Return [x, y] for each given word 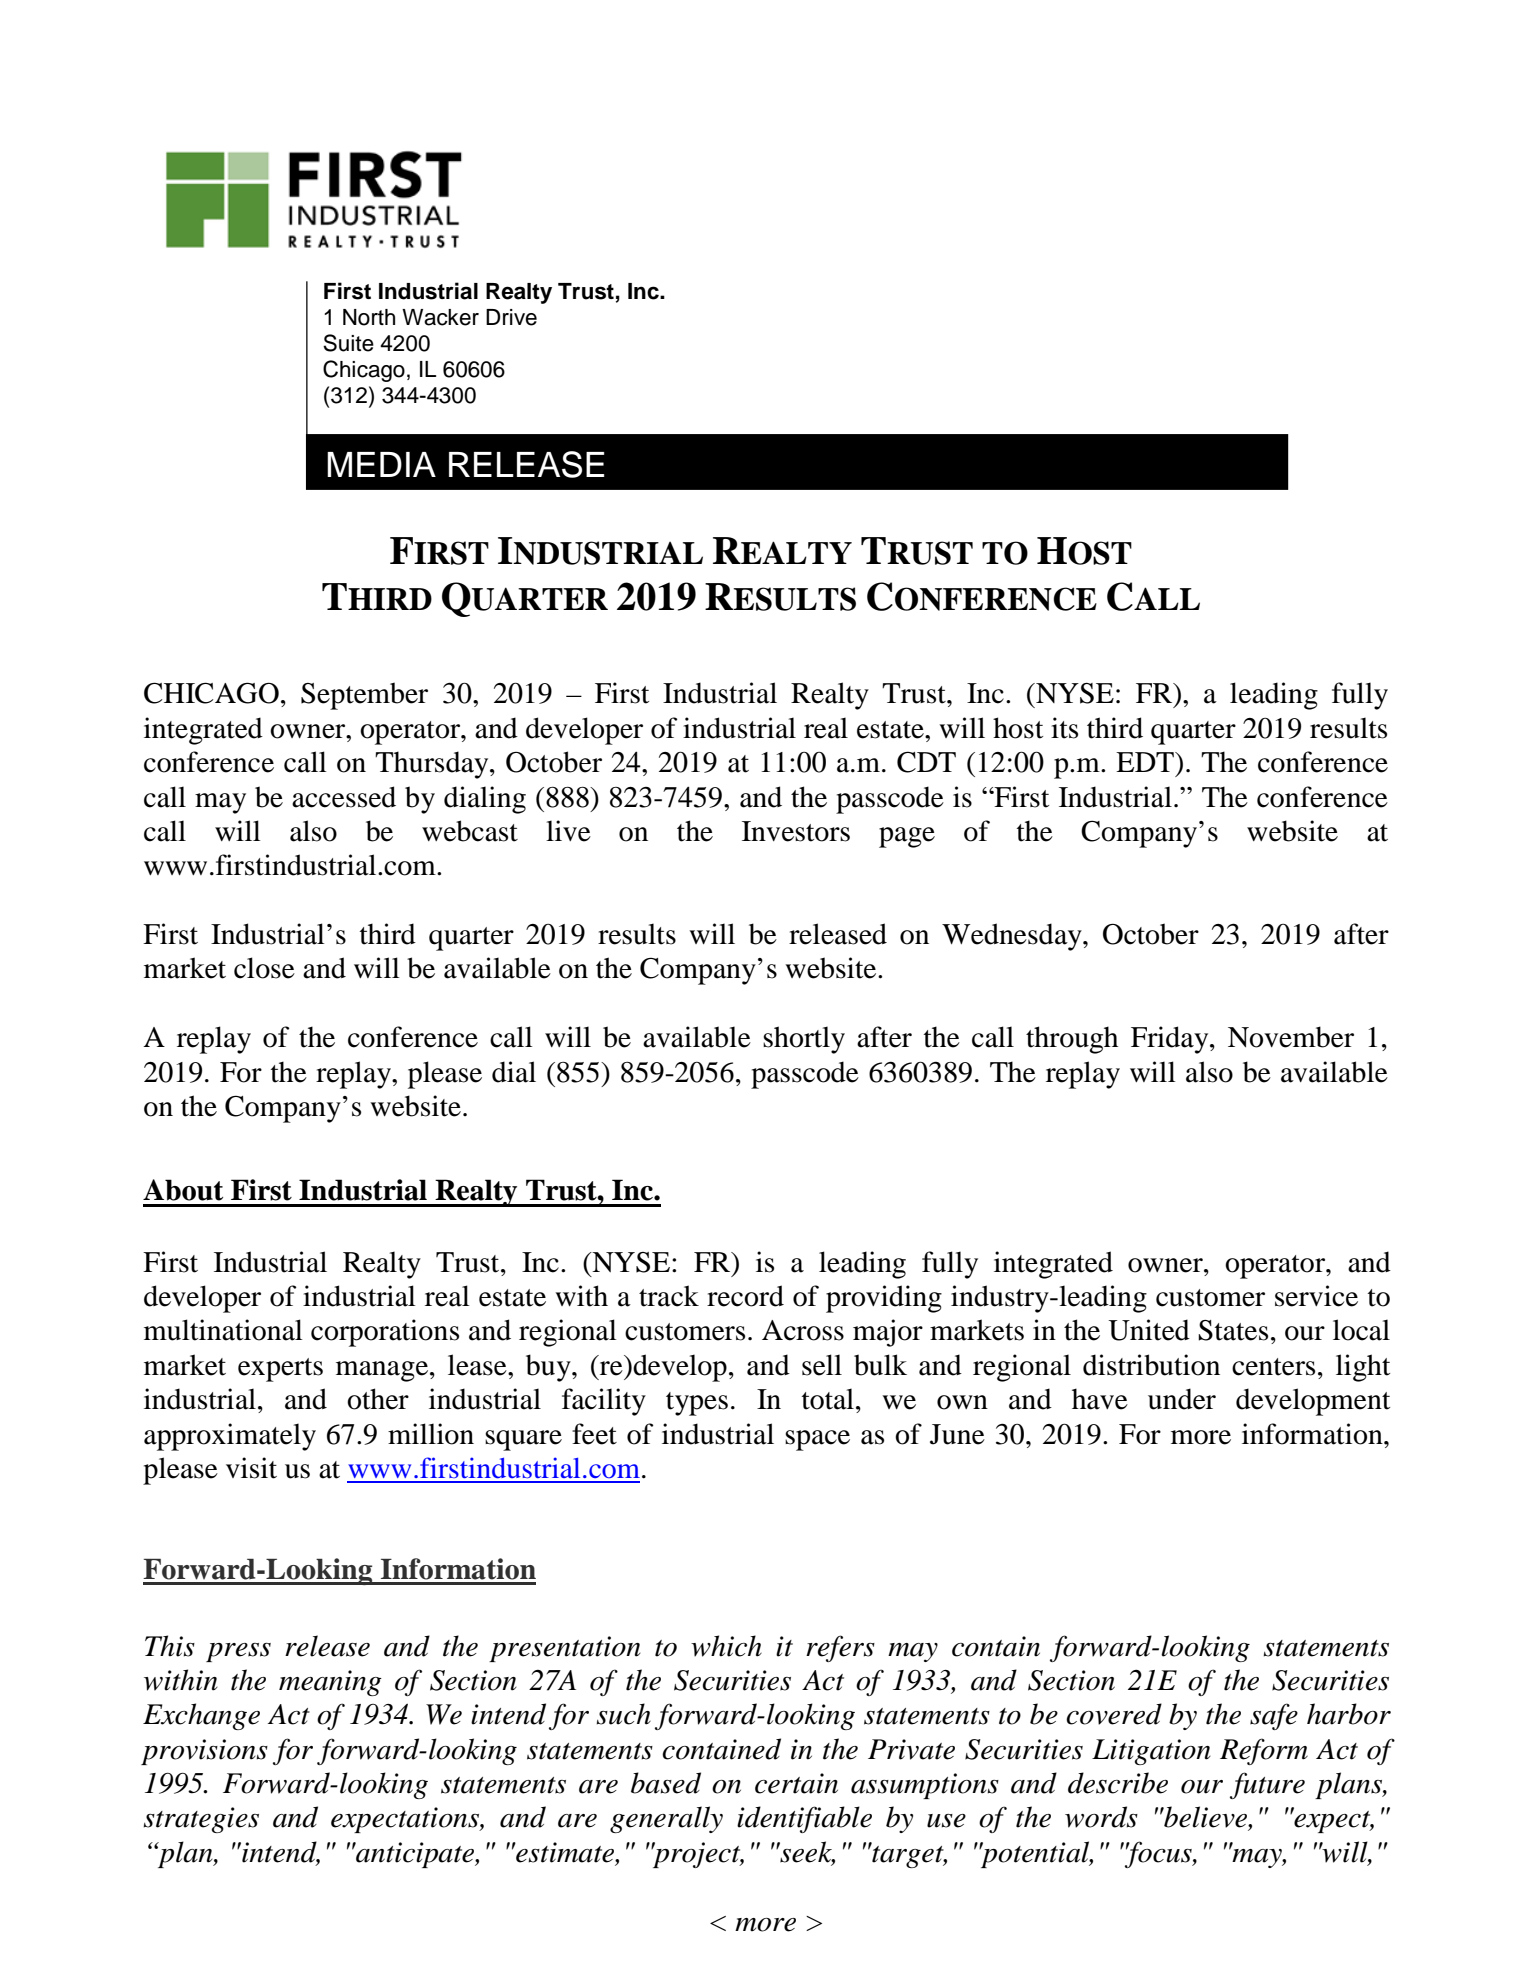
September [364, 696]
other [378, 1399]
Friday [1171, 1040]
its [1064, 728]
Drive [511, 317]
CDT [926, 762]
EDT [1146, 762]
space [817, 1440]
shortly [804, 1040]
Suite [348, 343]
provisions [204, 1752]
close [264, 968]
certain [796, 1783]
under [1182, 1399]
